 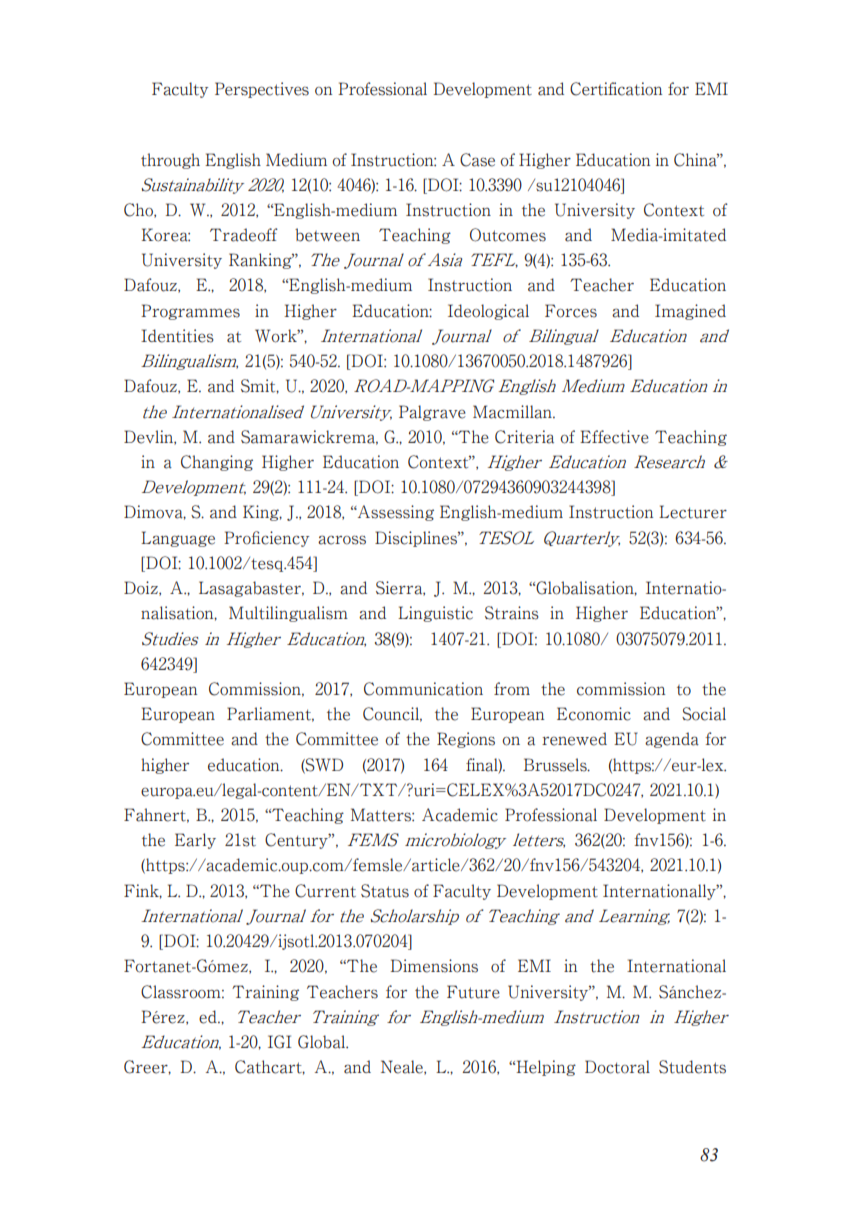 What do you see at coordinates (466, 740) in the page?
I see `Regions` at bounding box center [466, 740].
